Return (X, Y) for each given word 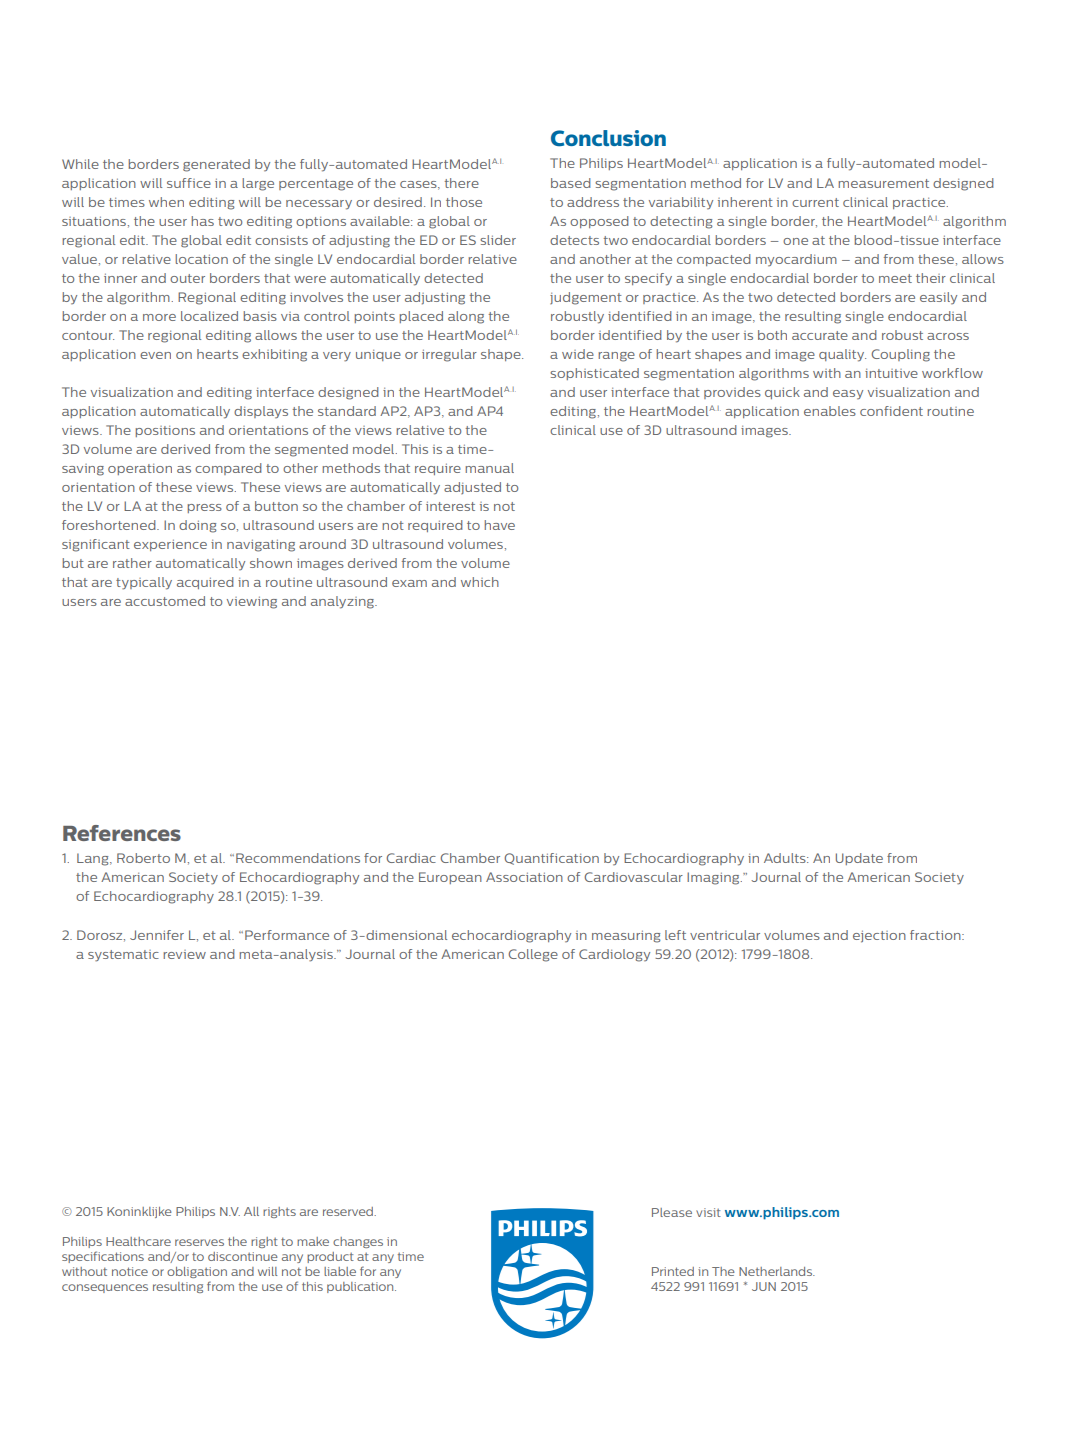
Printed (673, 1271)
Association (524, 877)
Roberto (143, 858)
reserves (199, 1242)
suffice (189, 183)
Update (859, 859)
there (462, 183)
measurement (883, 183)
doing (197, 526)
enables (830, 411)
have (499, 525)
